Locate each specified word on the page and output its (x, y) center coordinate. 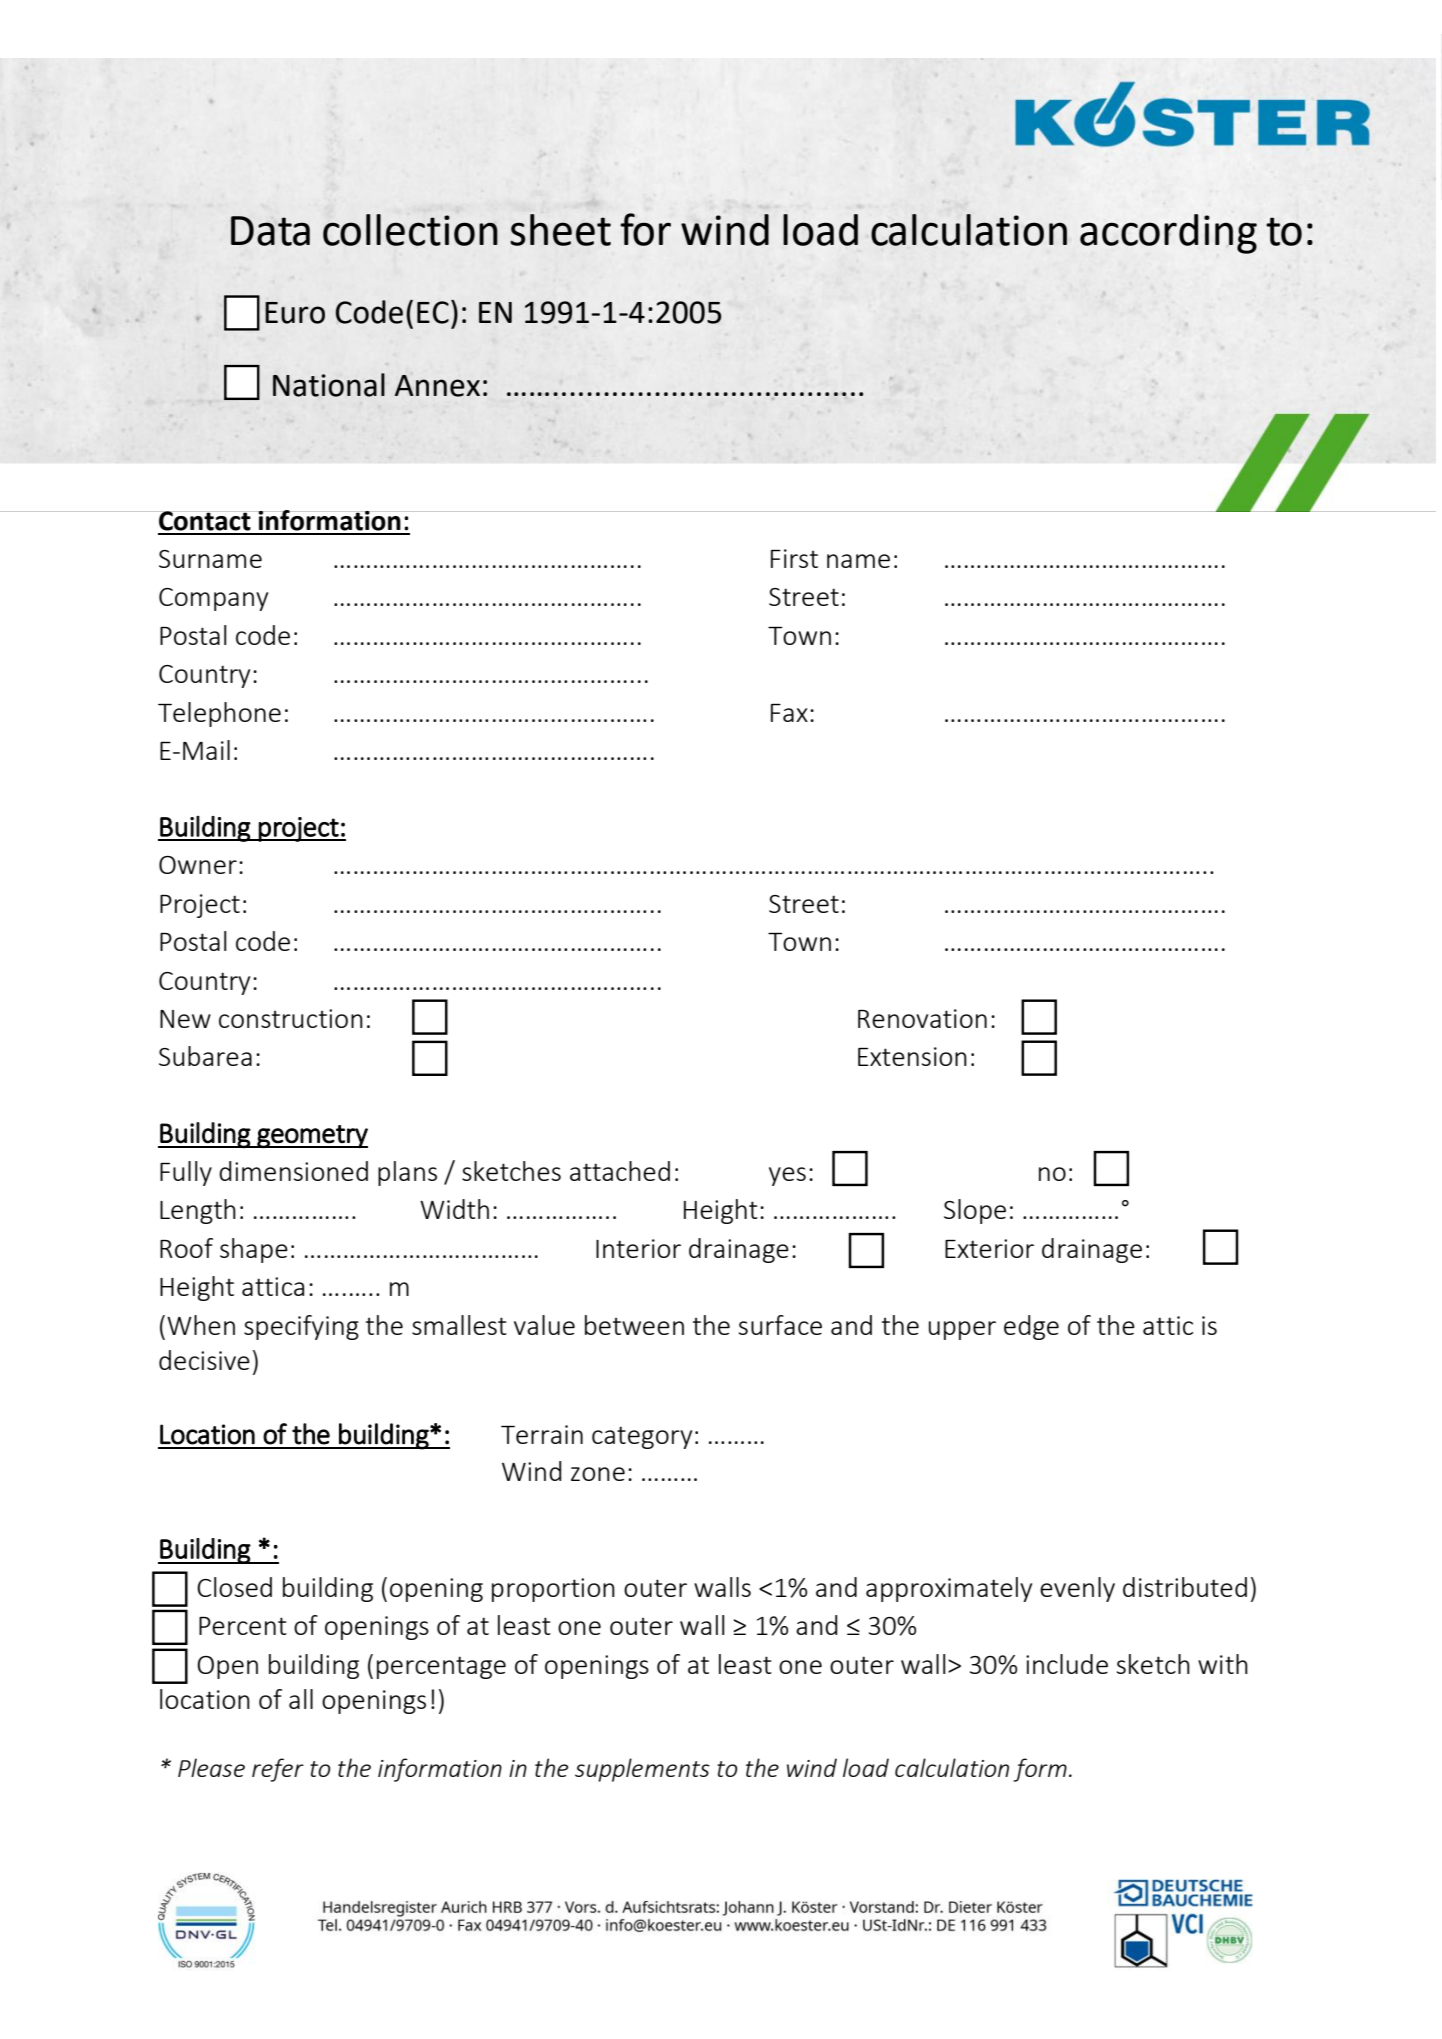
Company (213, 599)
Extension (912, 1056)
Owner (198, 865)
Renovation (922, 1018)
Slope (975, 1211)
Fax (789, 713)
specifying (301, 1327)
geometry (311, 1136)
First (794, 558)
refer (278, 1770)
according (1168, 234)
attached (620, 1171)
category (642, 1437)
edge (1031, 1327)
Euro (295, 313)
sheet (560, 230)
